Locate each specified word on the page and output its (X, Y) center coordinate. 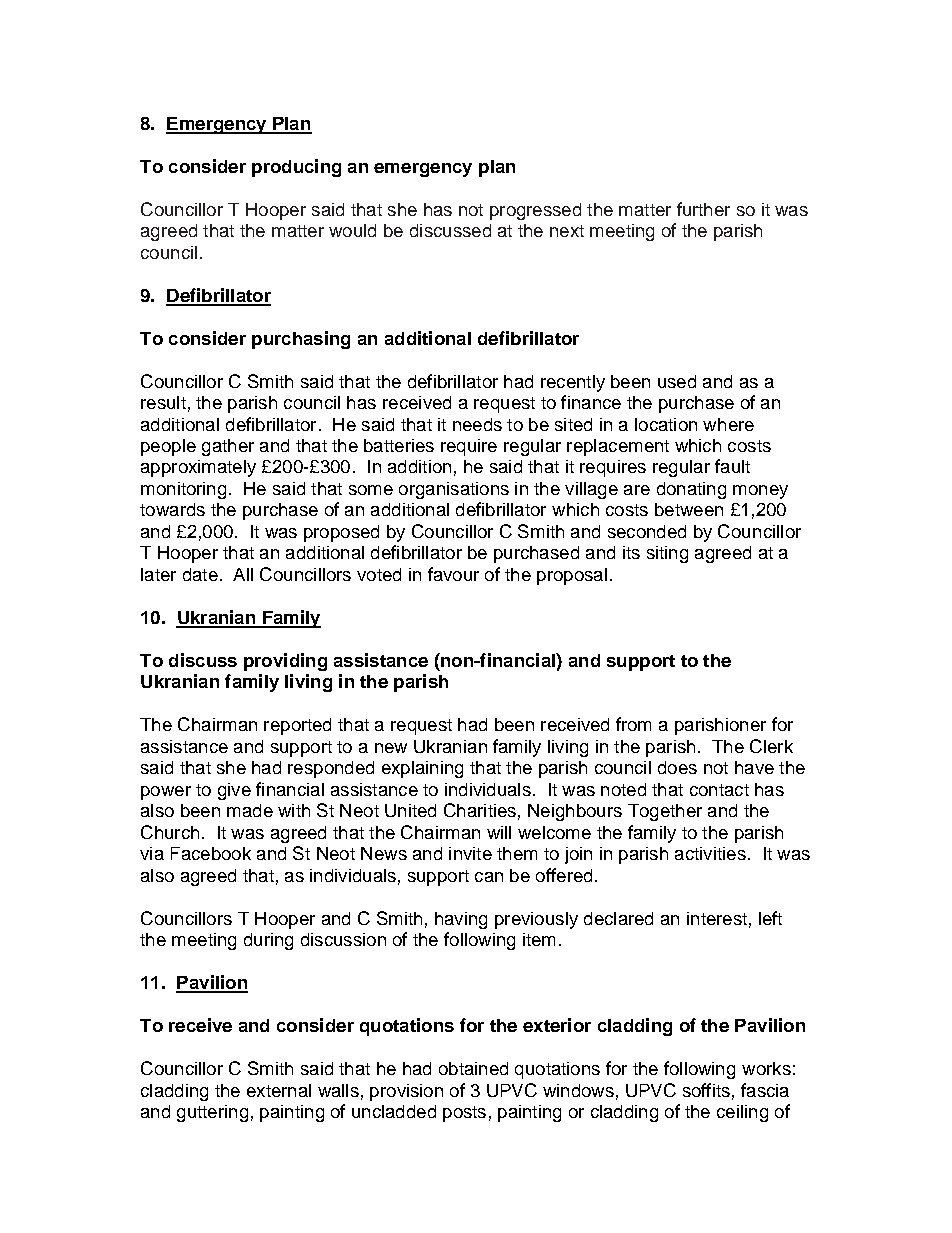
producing (296, 168)
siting (667, 554)
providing (285, 662)
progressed (535, 211)
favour (453, 574)
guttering (212, 1113)
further (703, 209)
